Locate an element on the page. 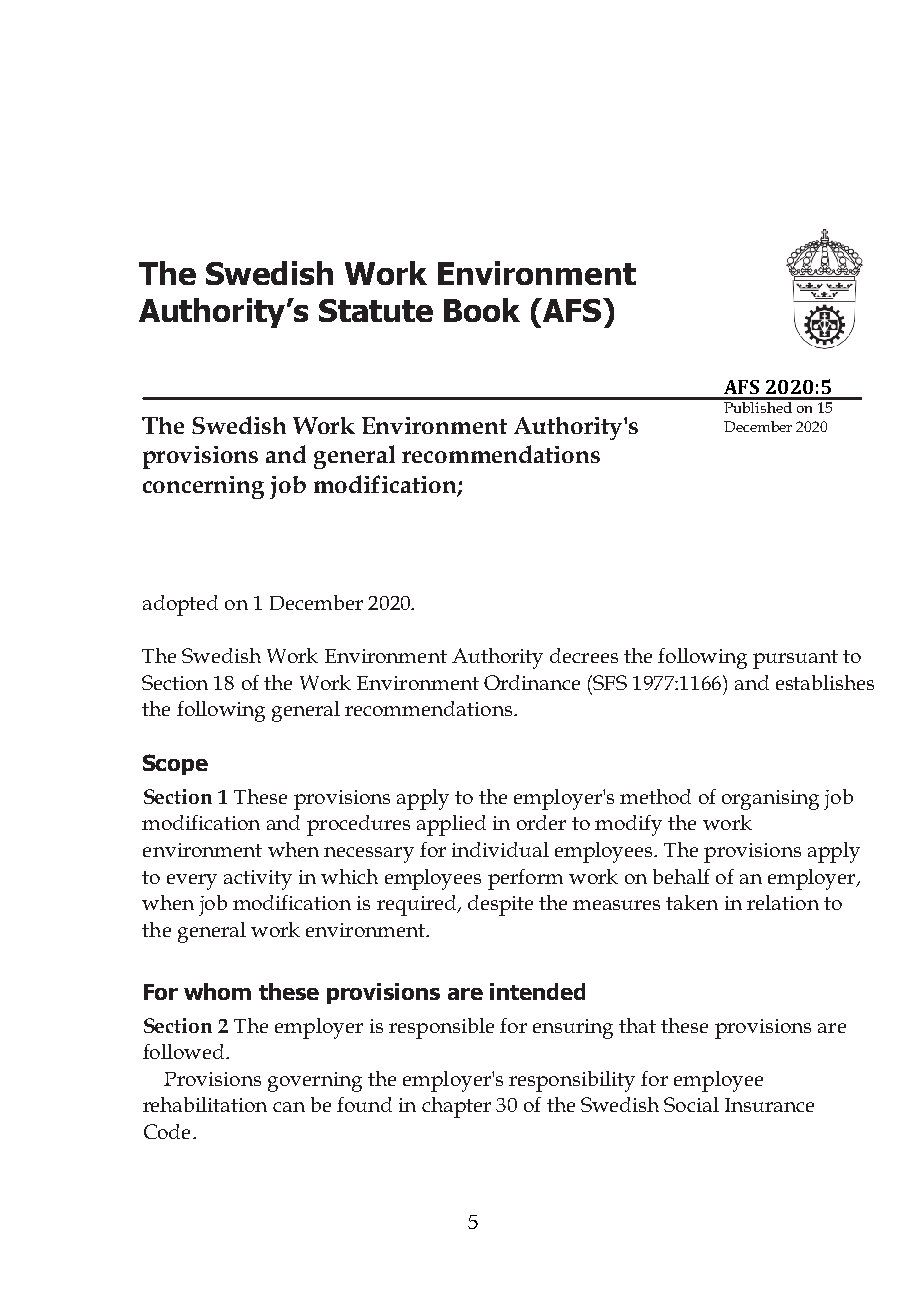  adopted is located at coordinates (180, 605).
